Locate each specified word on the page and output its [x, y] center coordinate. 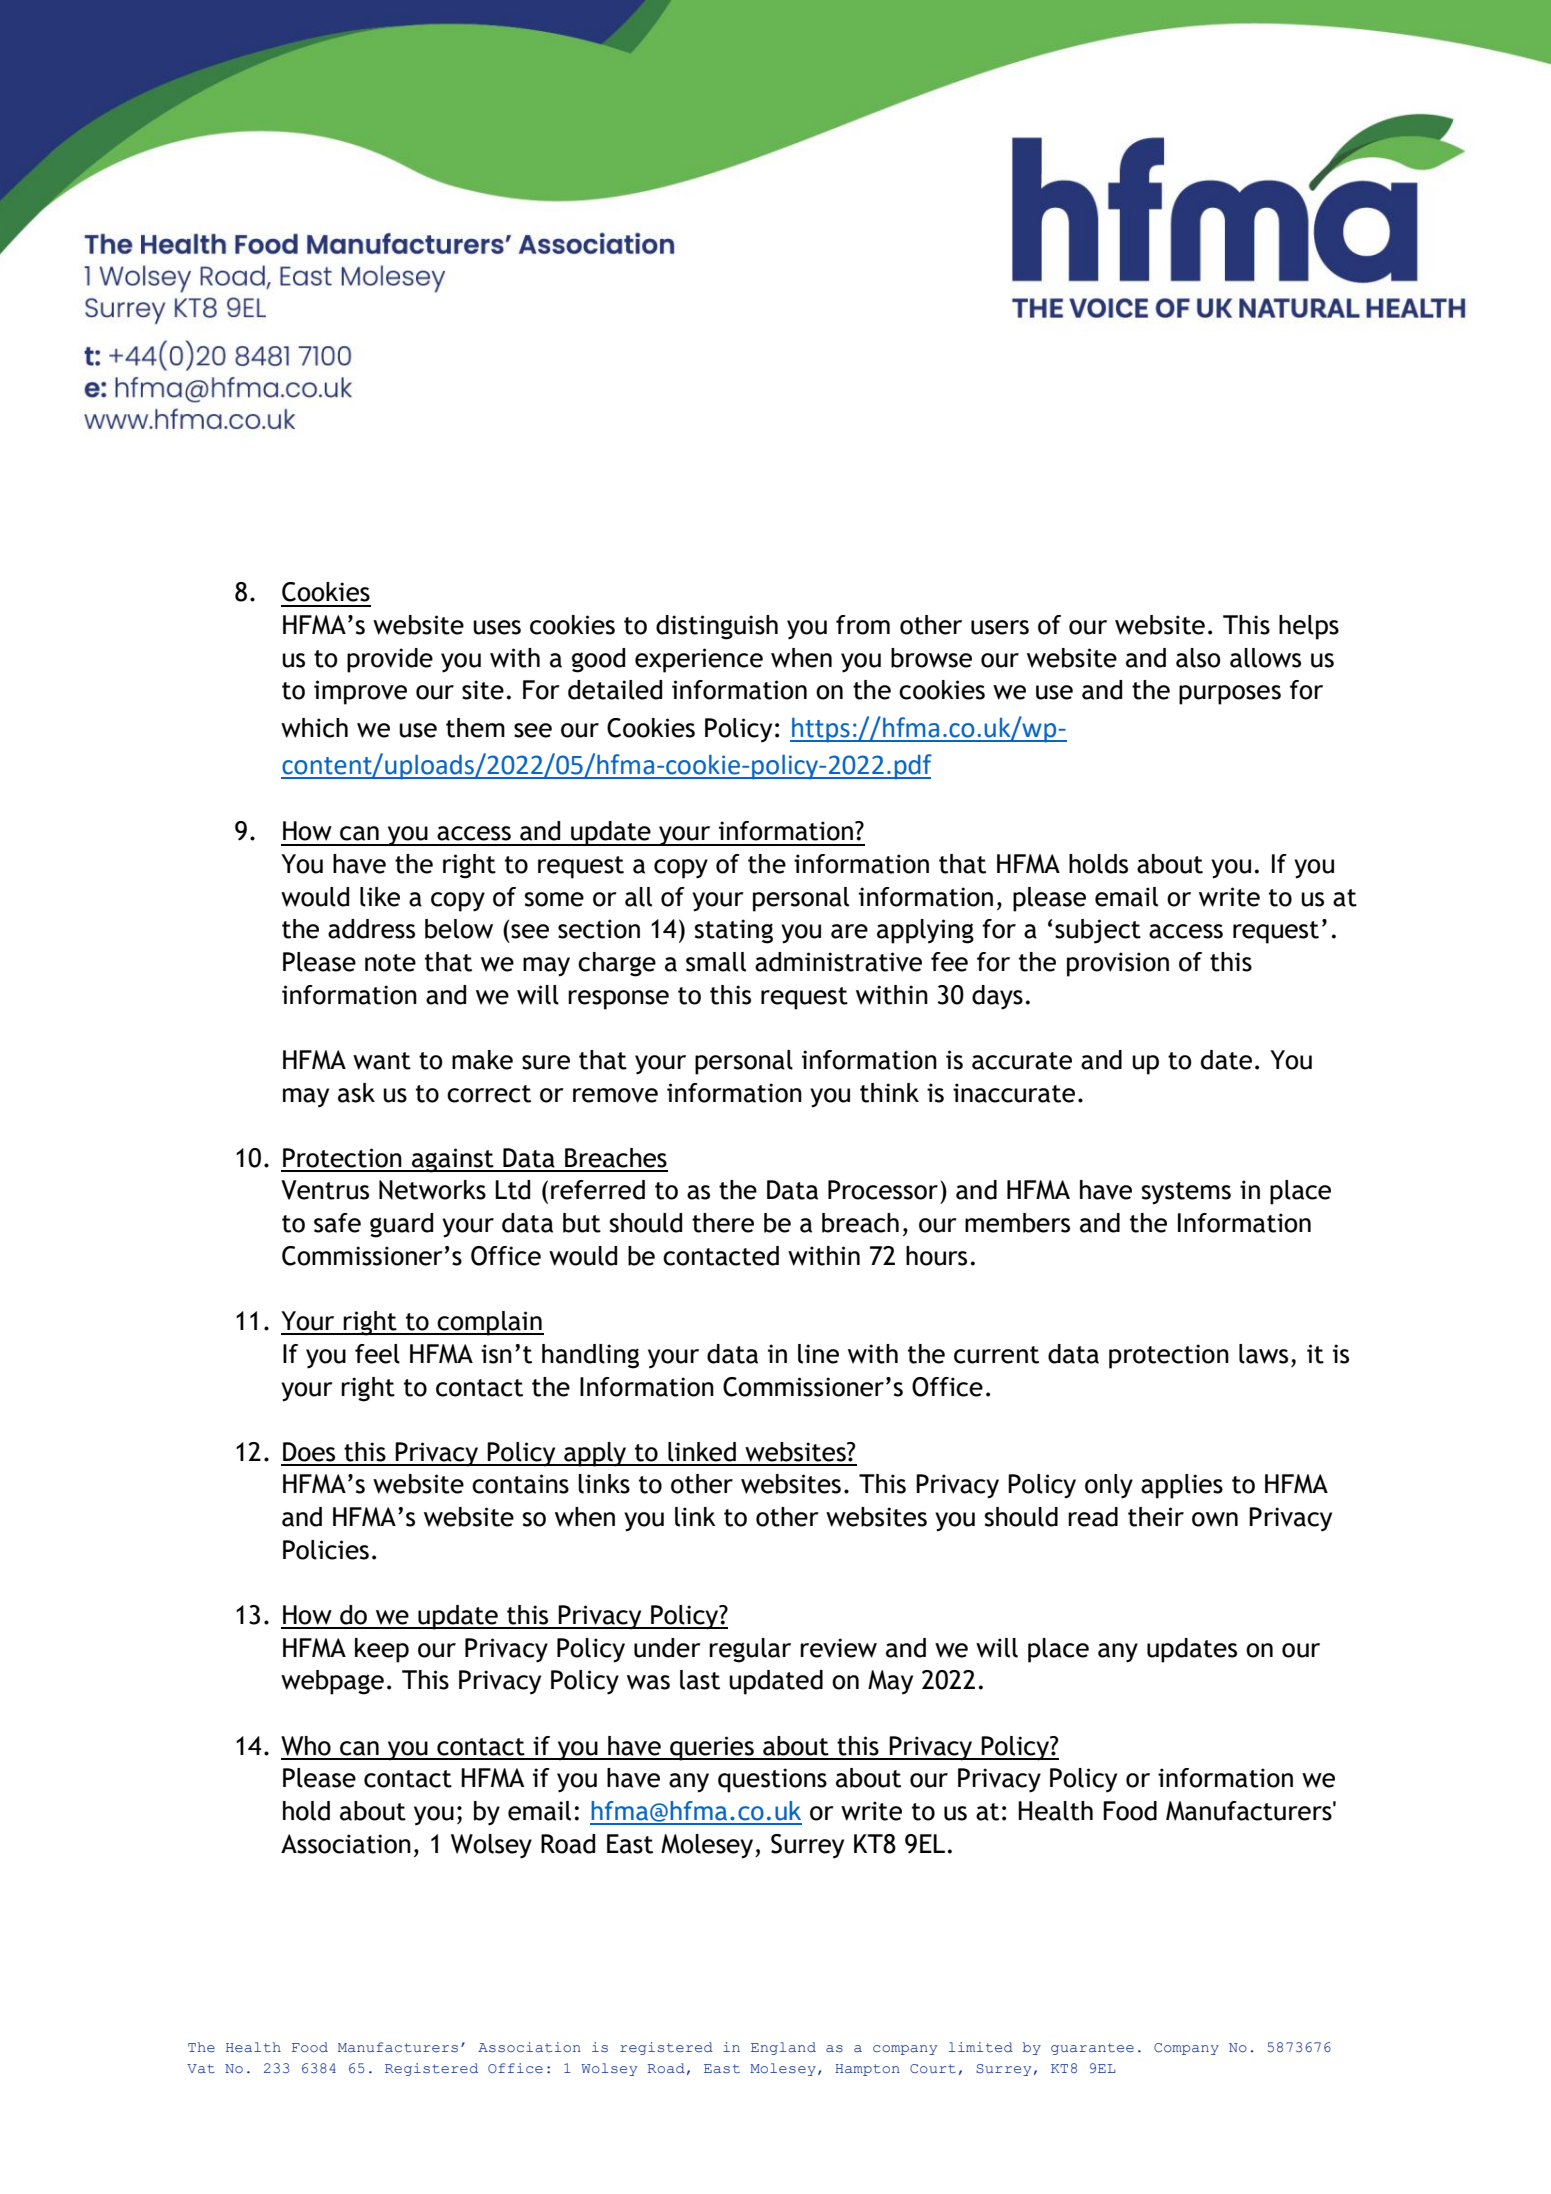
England [783, 2048]
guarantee [1092, 2049]
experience [699, 660]
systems [1186, 1193]
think [889, 1093]
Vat [201, 2069]
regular [750, 1650]
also [1198, 658]
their [1156, 1517]
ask [356, 1093]
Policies [326, 1550]
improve [360, 692]
